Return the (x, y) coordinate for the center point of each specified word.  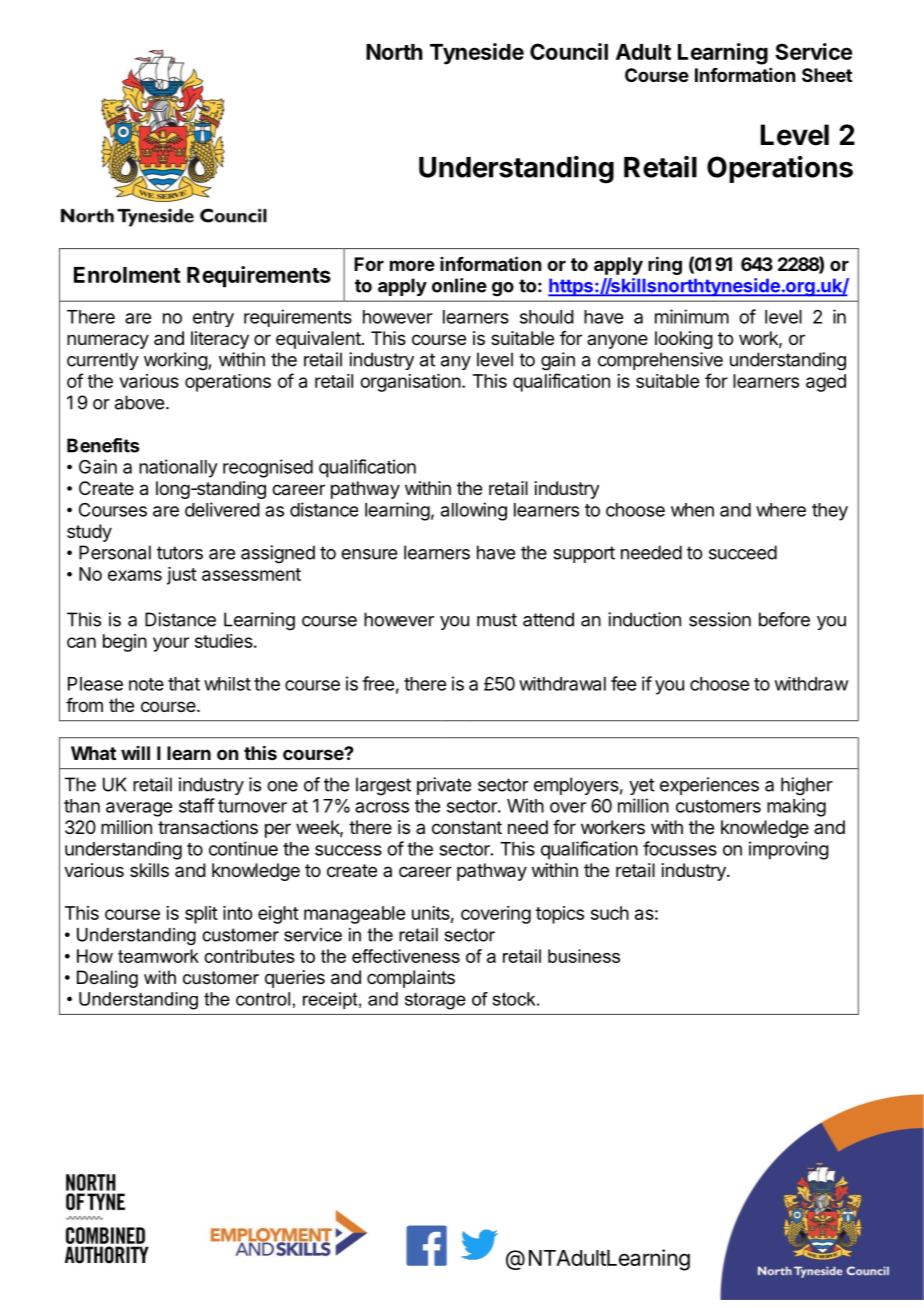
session (720, 619)
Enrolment (127, 275)
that (184, 684)
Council (569, 51)
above (139, 402)
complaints (411, 979)
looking (684, 340)
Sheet (827, 75)
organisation (410, 383)
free (378, 683)
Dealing (107, 979)
